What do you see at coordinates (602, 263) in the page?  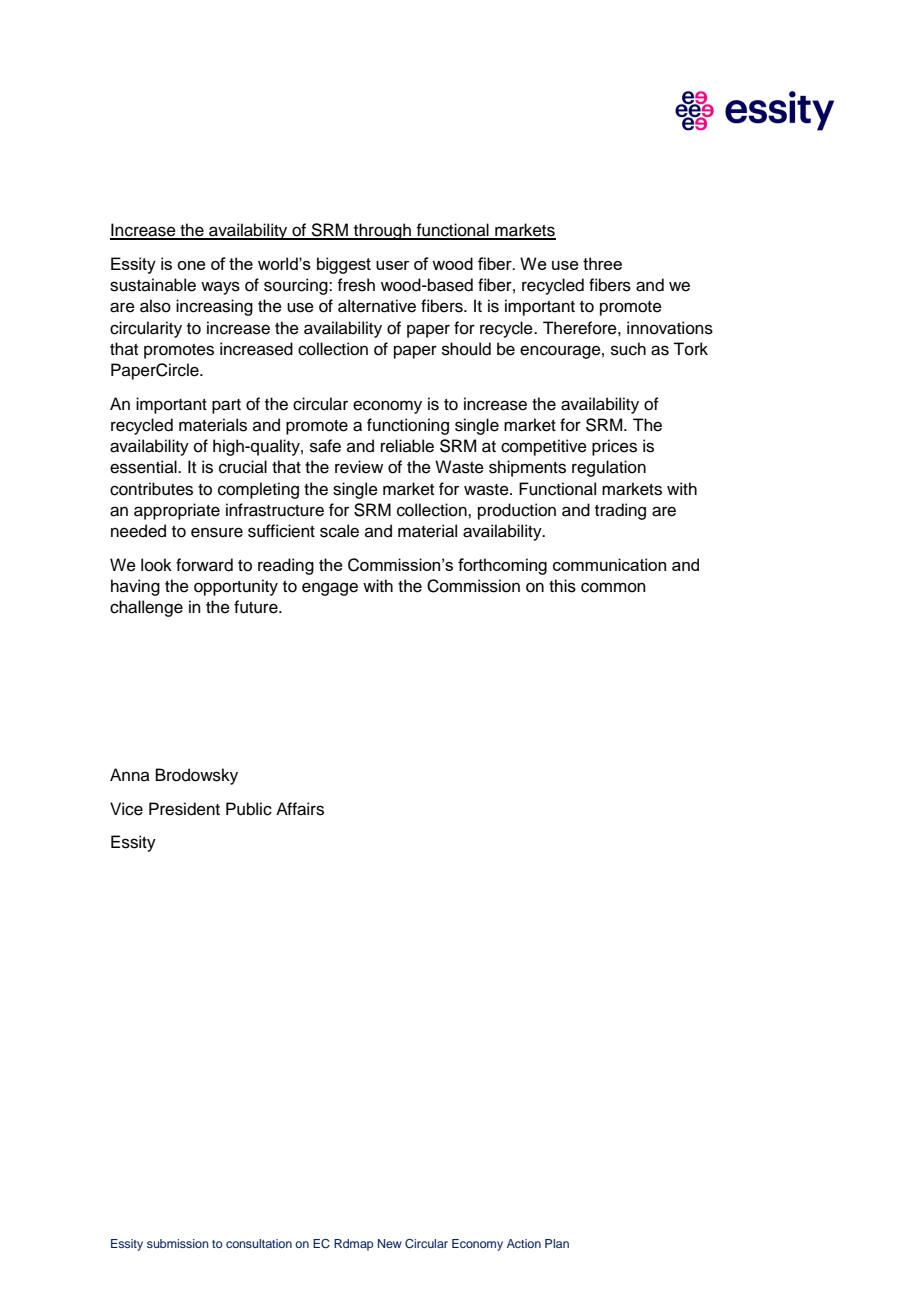 I see `three` at bounding box center [602, 263].
